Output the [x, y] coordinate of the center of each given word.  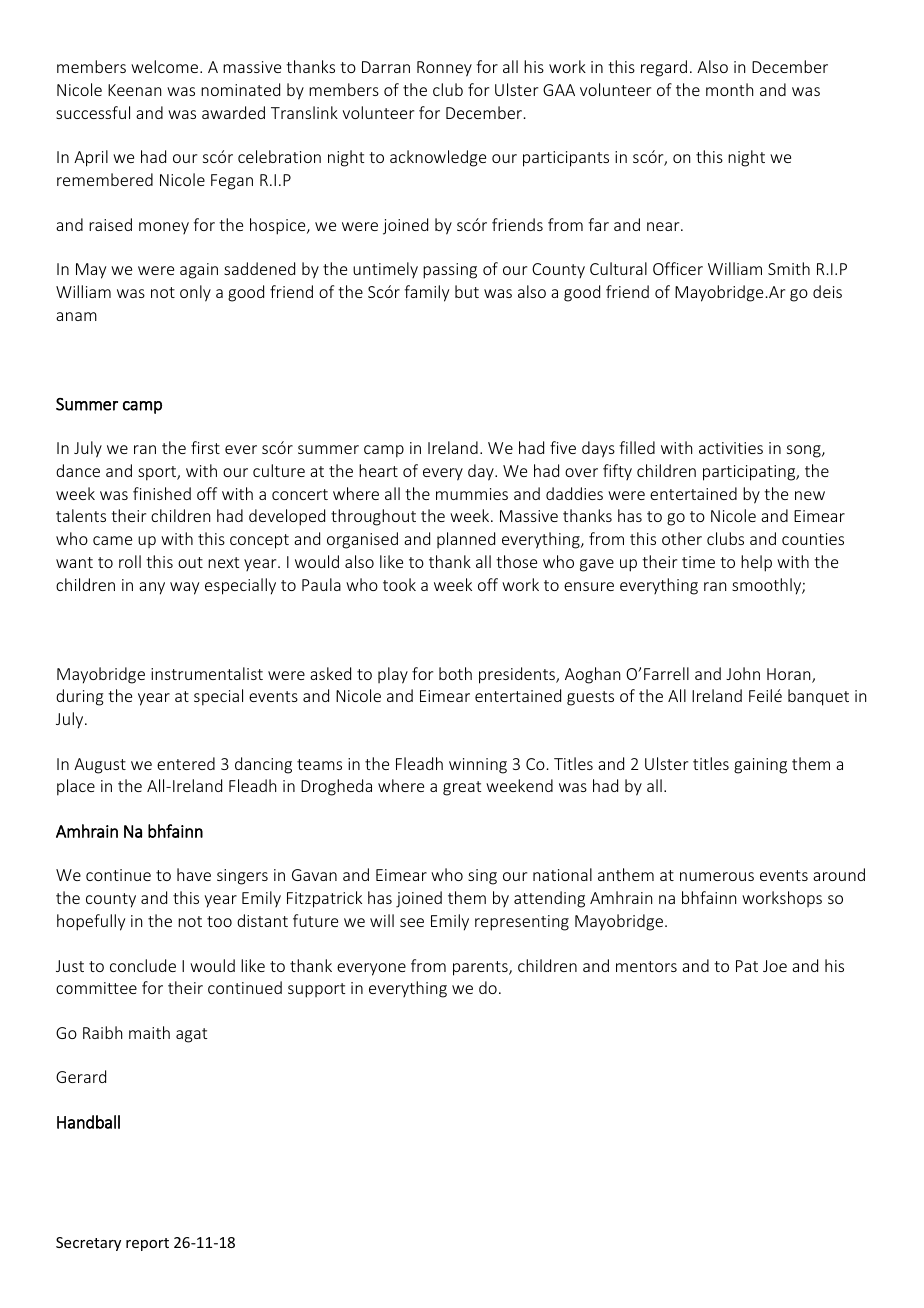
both [455, 673]
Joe [775, 966]
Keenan [134, 90]
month [729, 89]
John [743, 673]
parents [481, 968]
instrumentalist [207, 673]
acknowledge [438, 158]
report [147, 1244]
